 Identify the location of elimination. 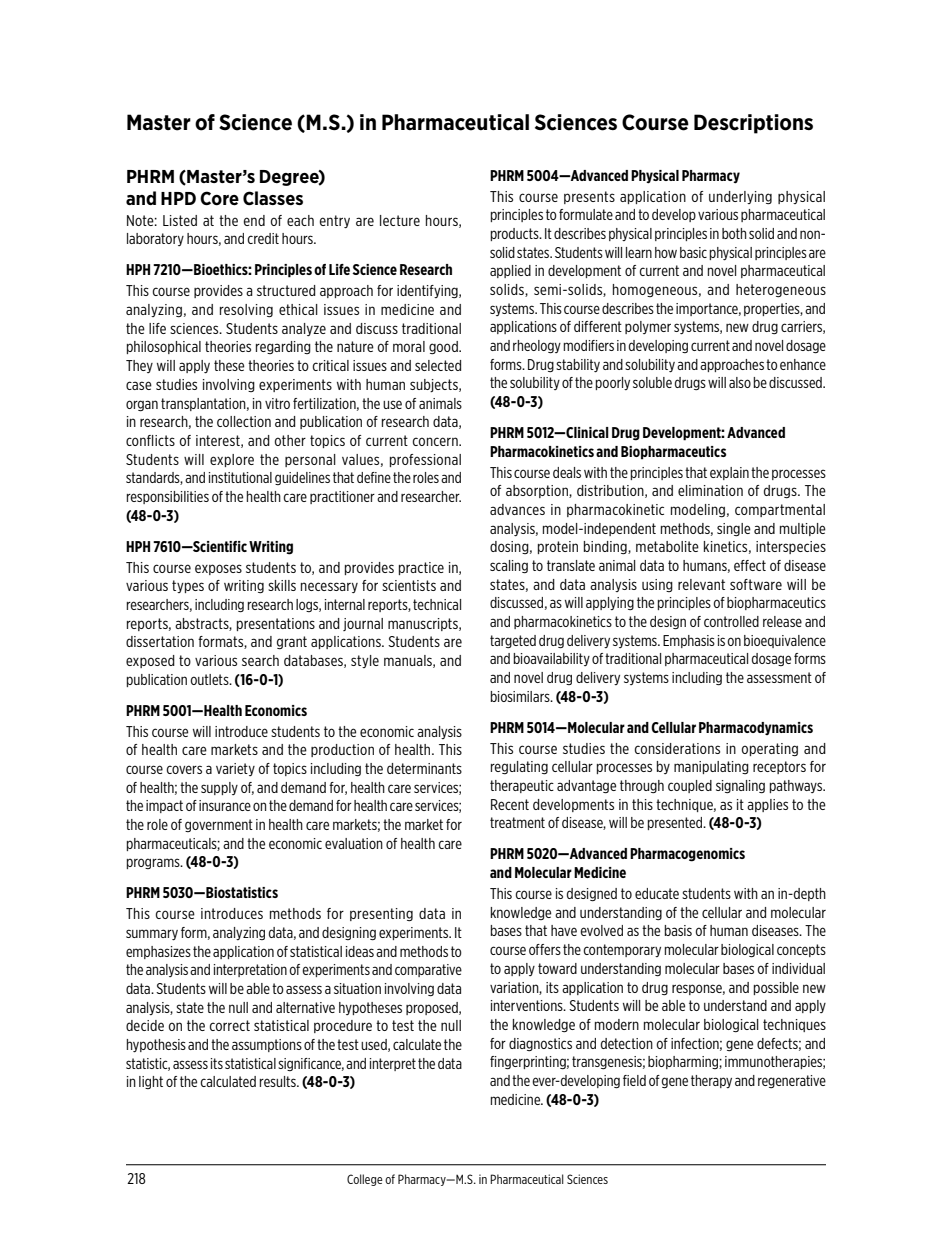
(710, 490).
